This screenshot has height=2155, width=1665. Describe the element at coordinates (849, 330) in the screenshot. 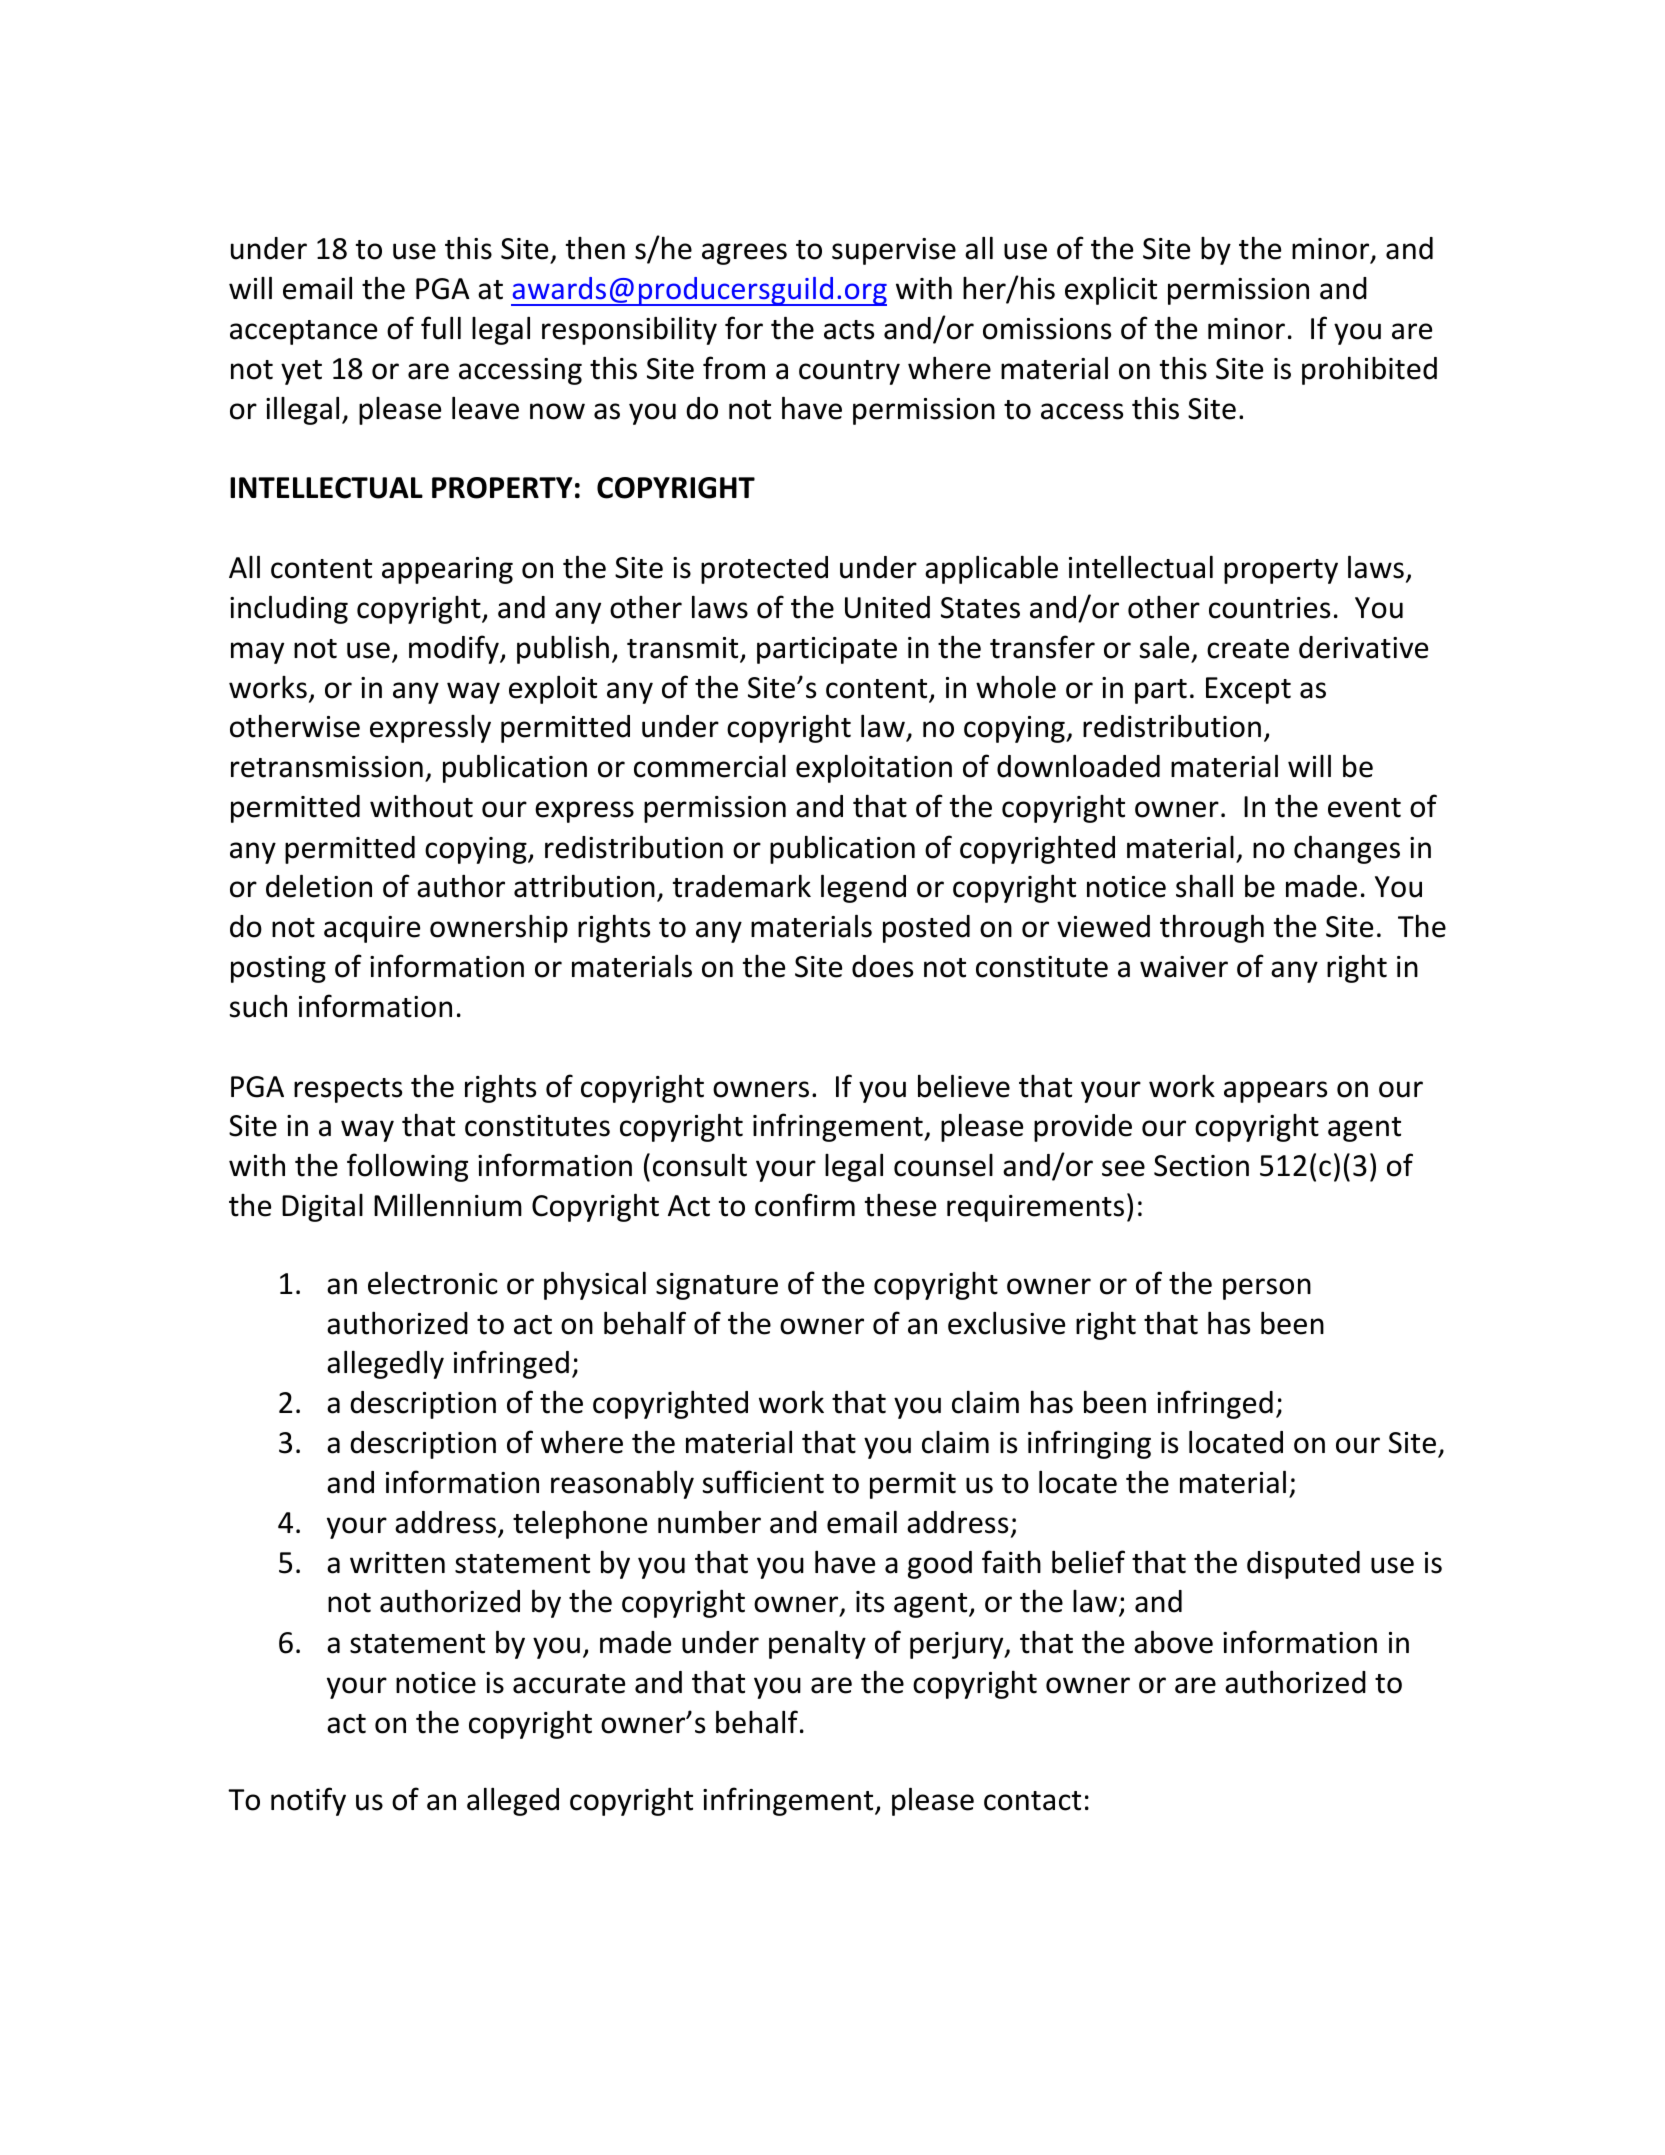

I see `acts` at that location.
